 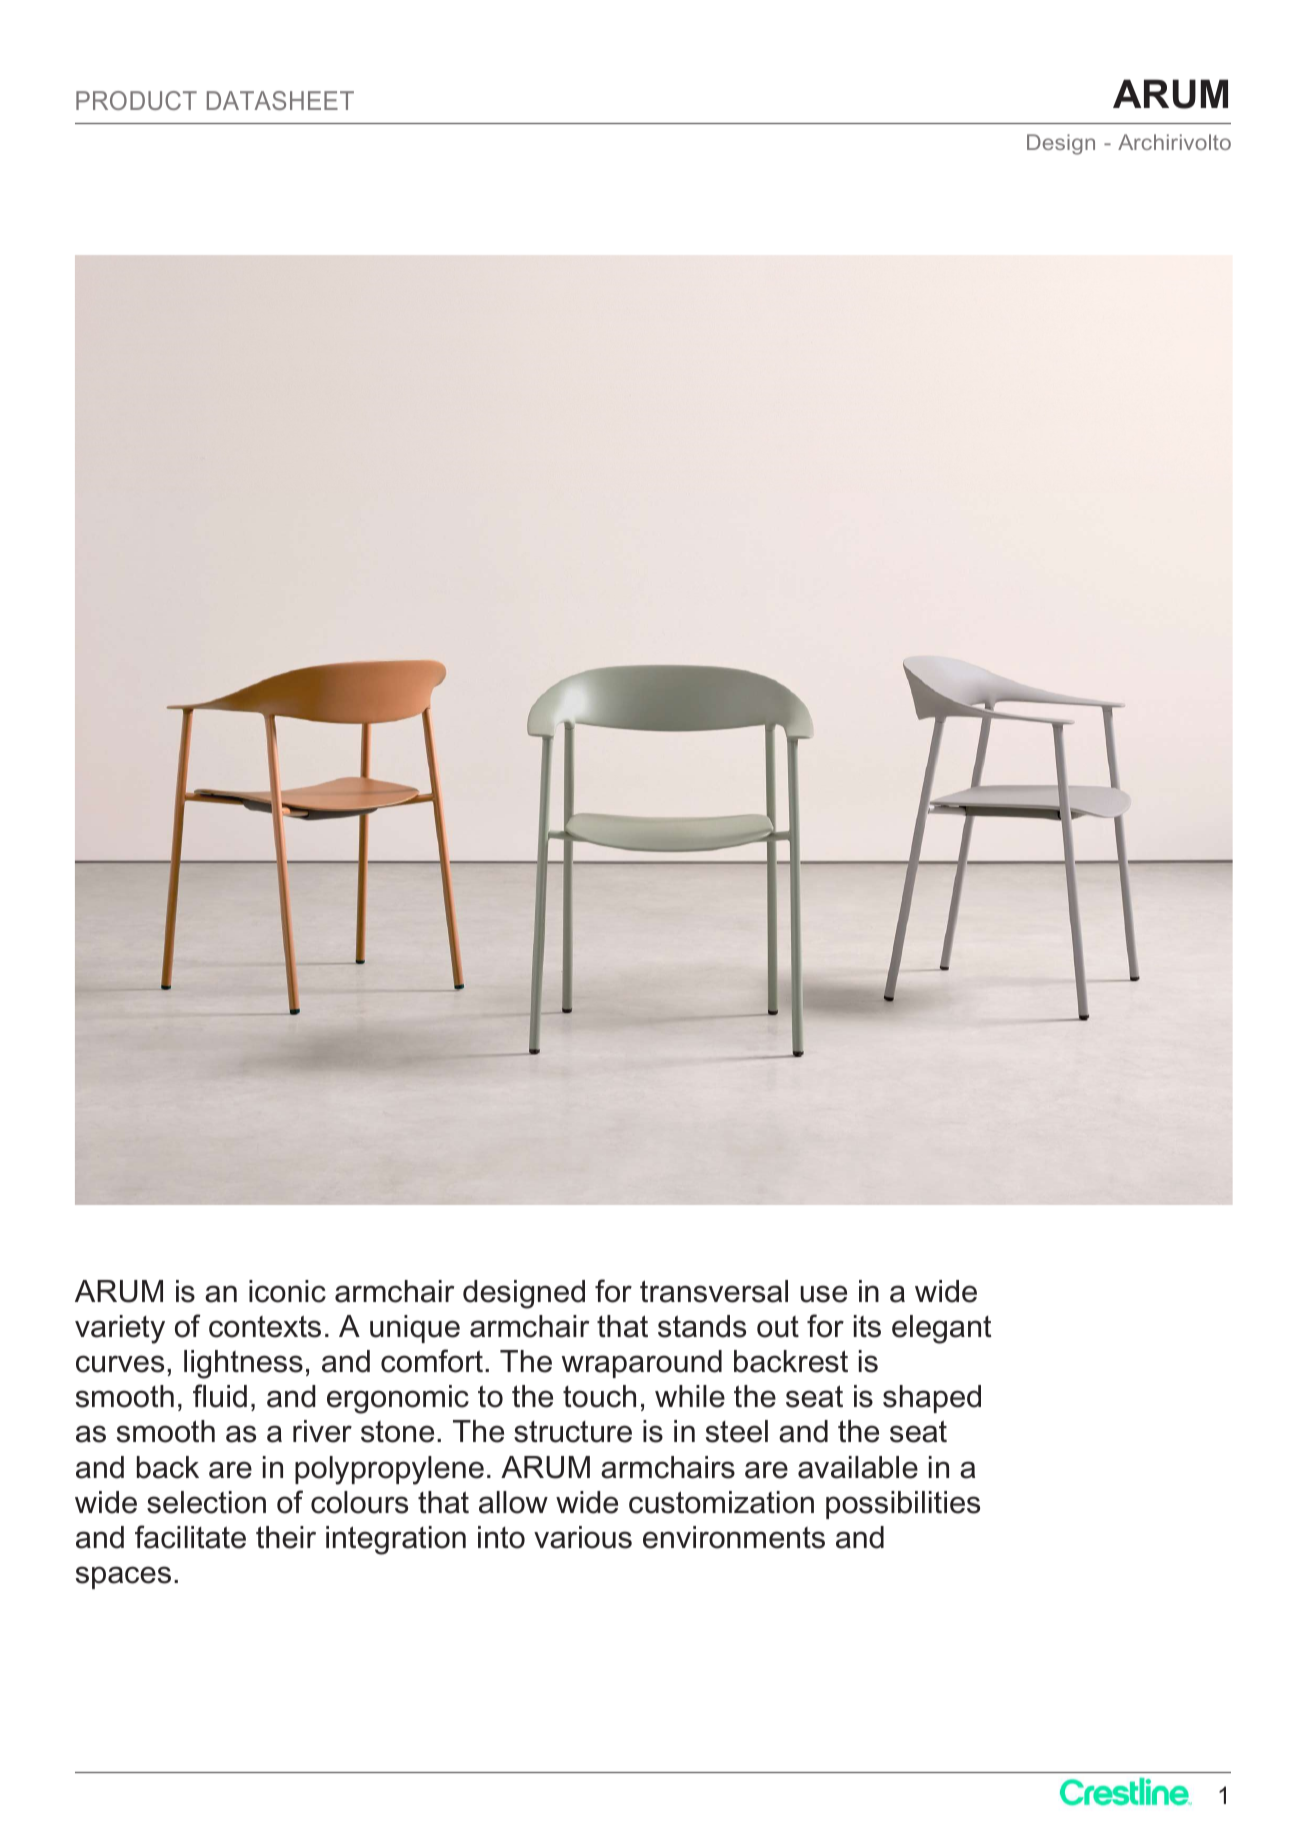 I want to click on facilitate, so click(x=190, y=1537).
